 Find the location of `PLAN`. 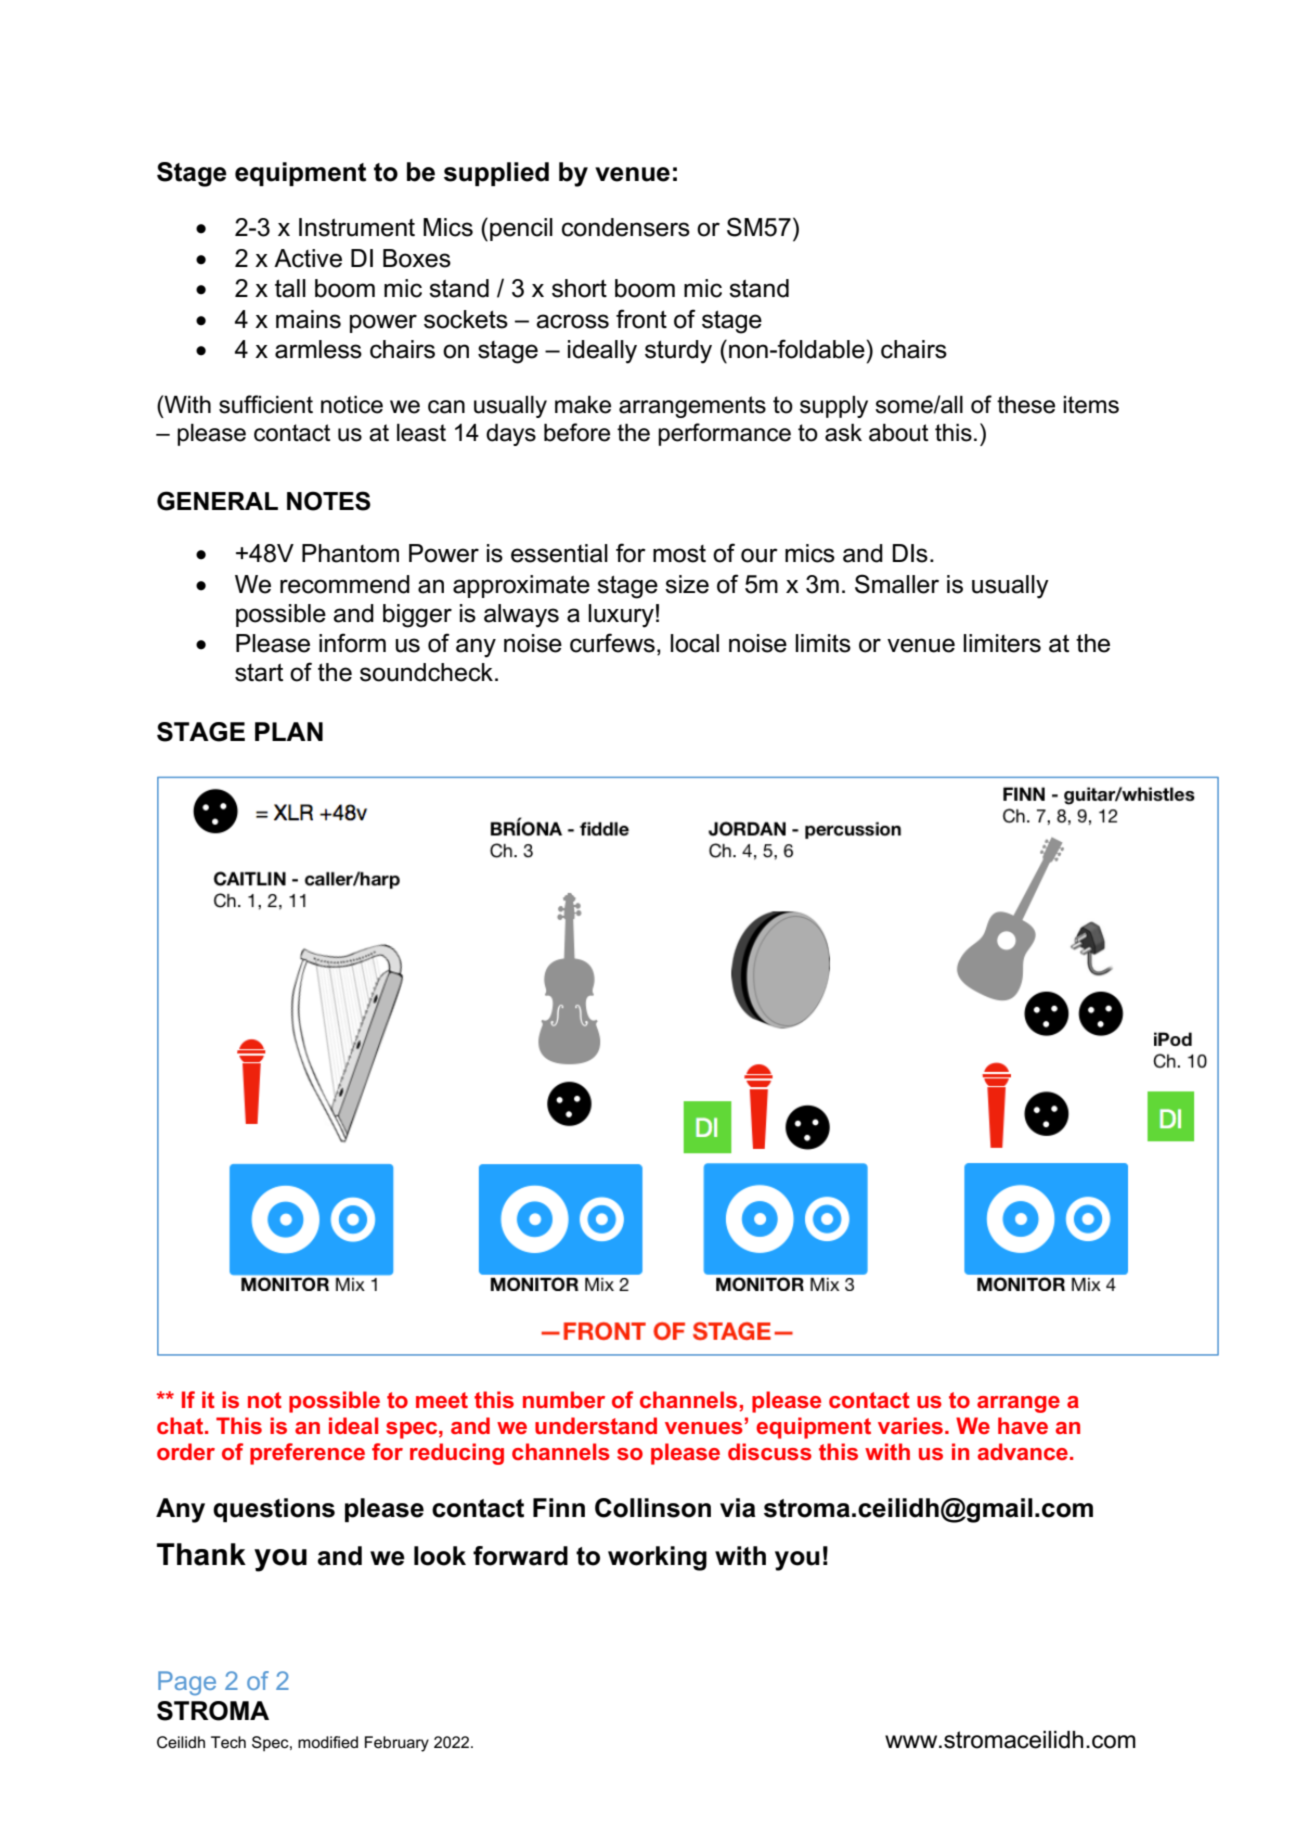

PLAN is located at coordinates (289, 731).
